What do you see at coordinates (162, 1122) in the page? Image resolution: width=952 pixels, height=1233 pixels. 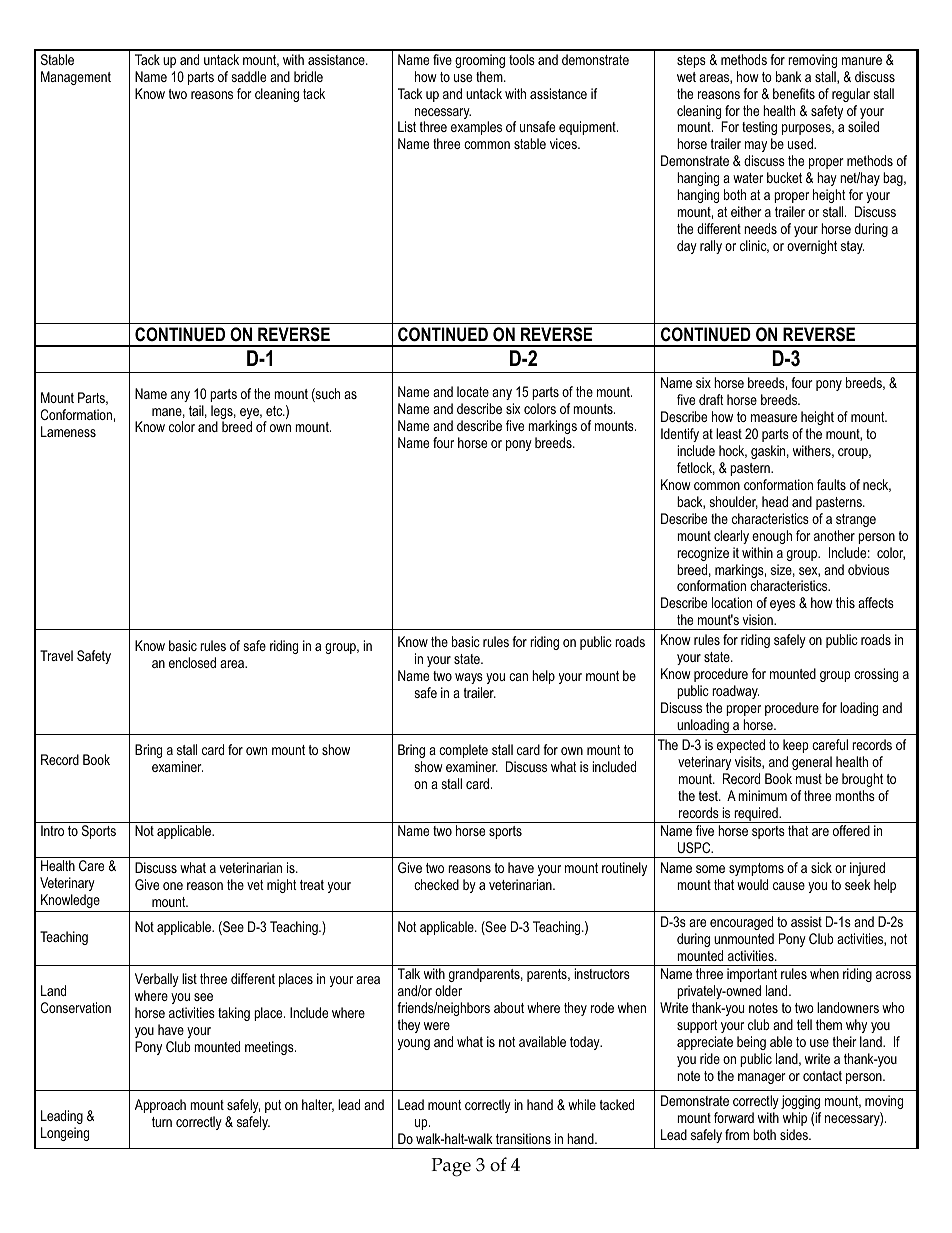 I see `turn` at bounding box center [162, 1122].
